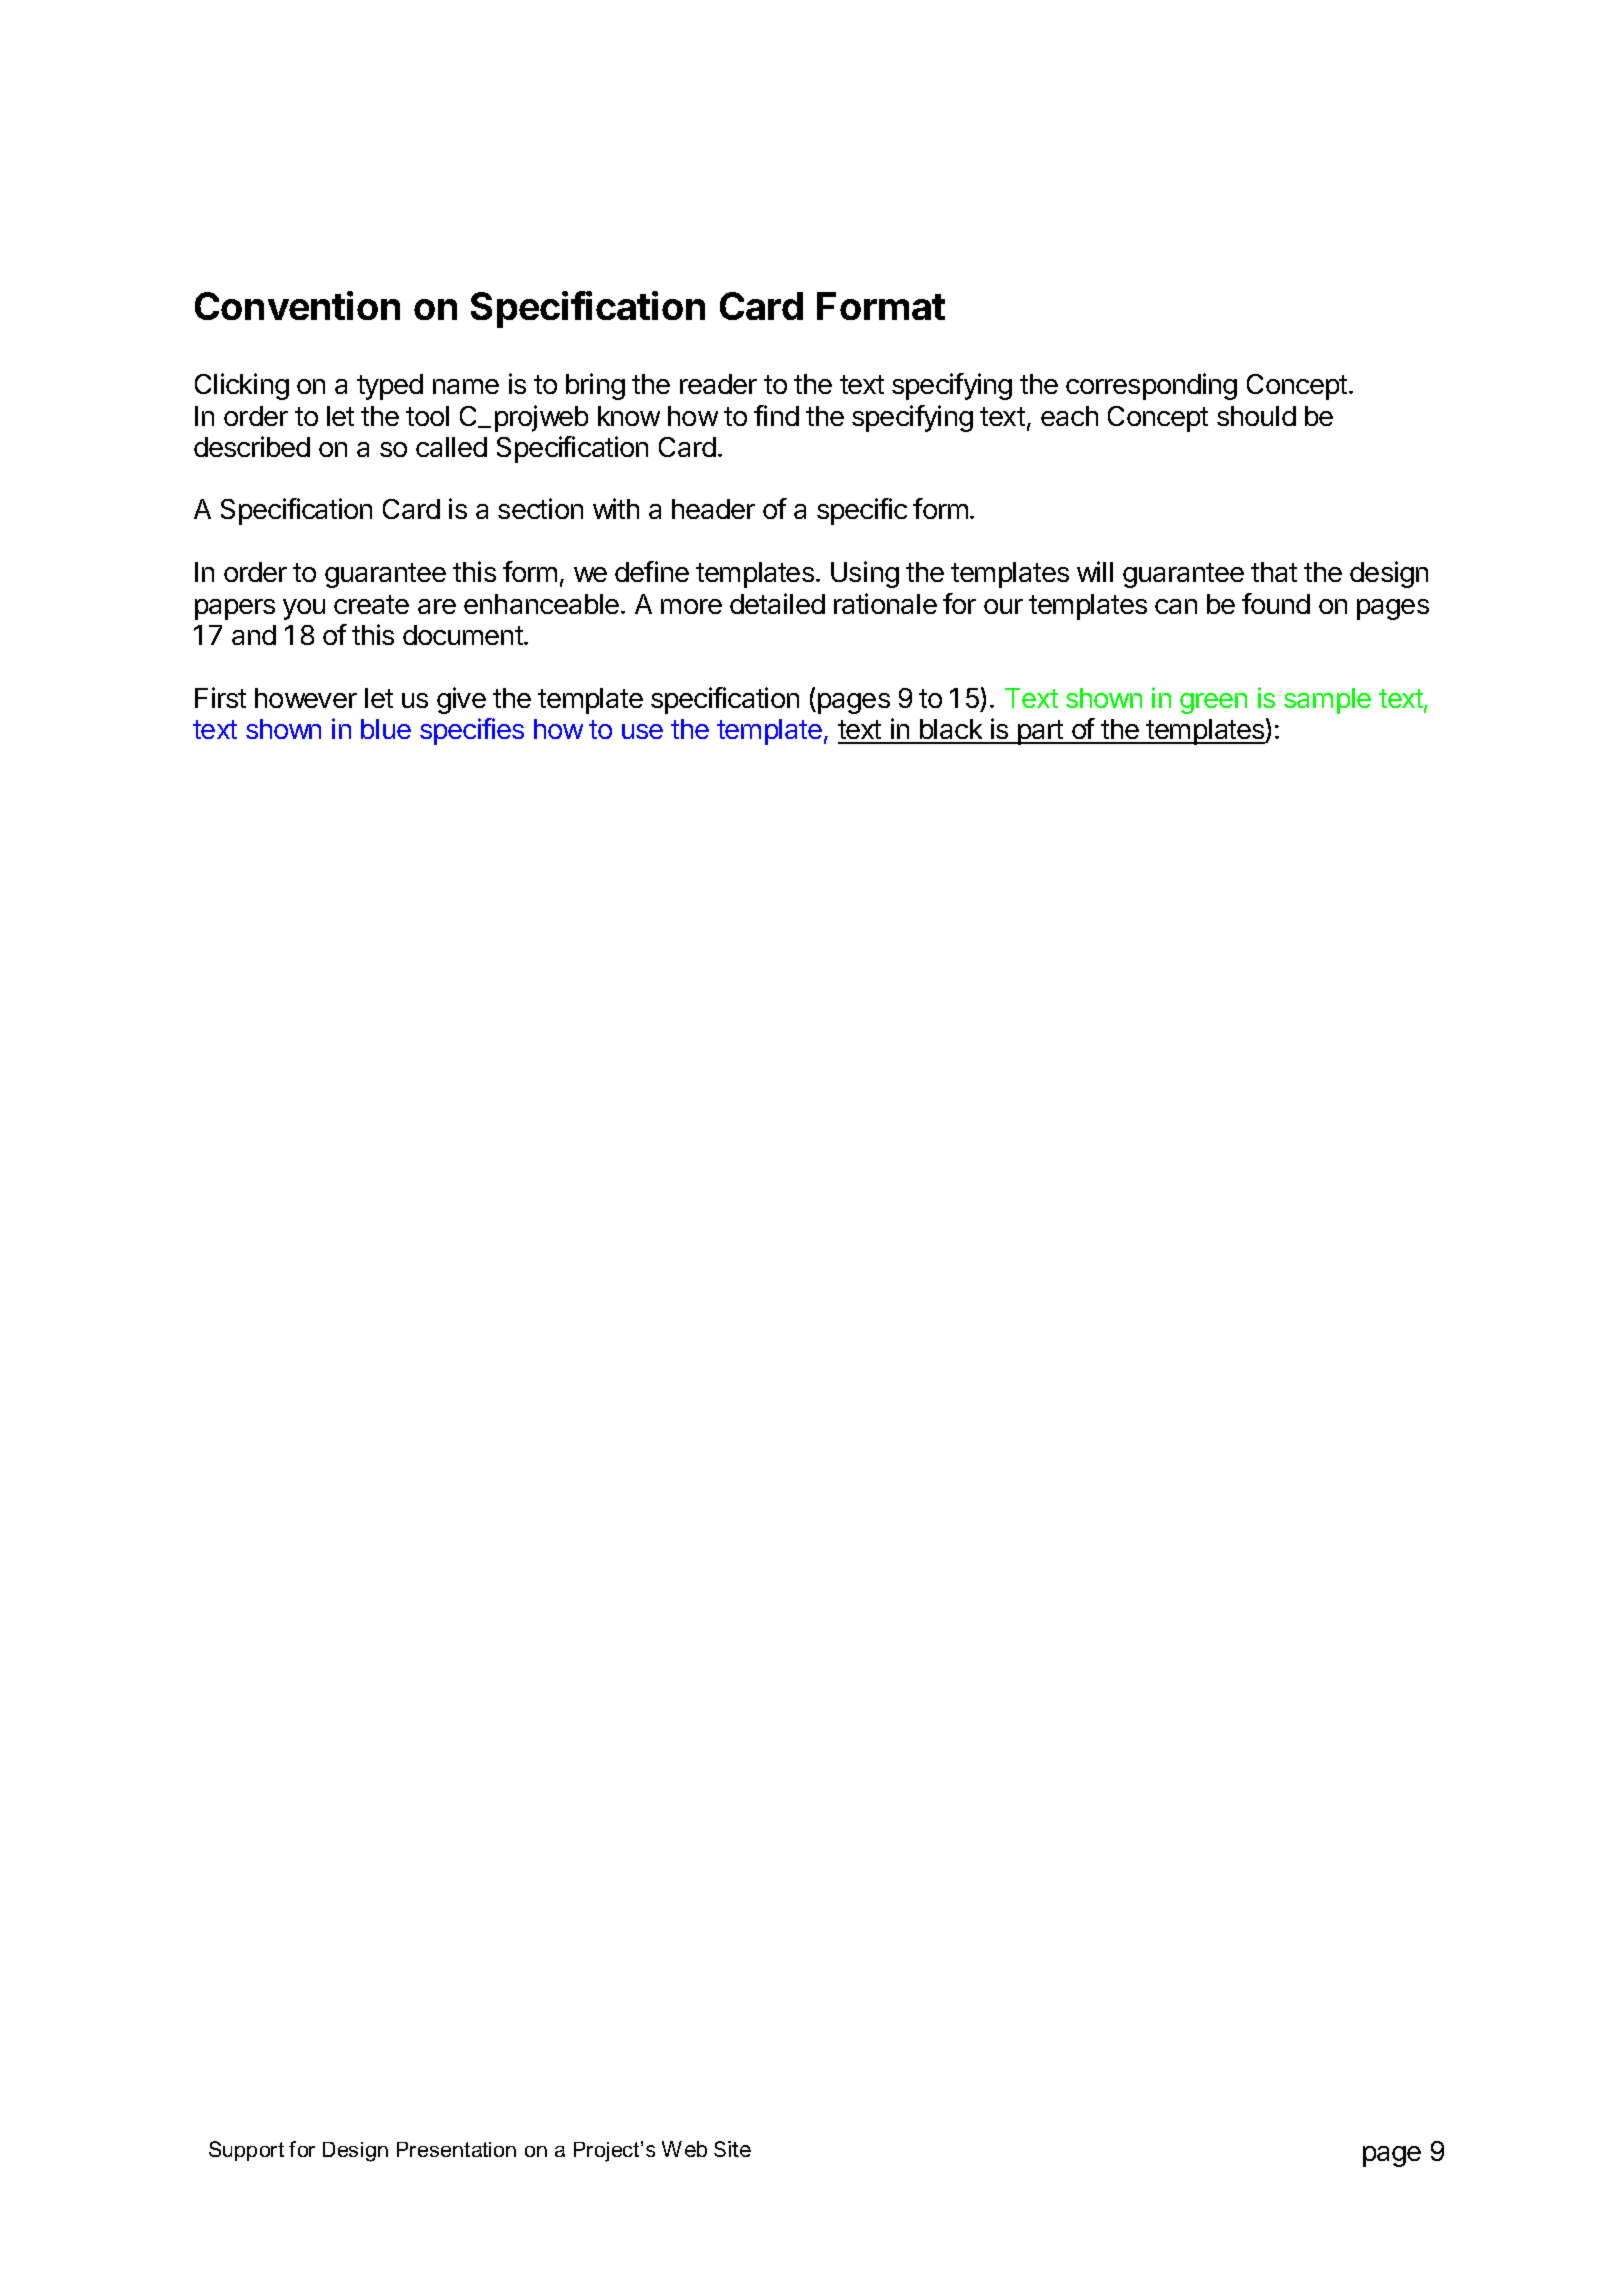 Image resolution: width=1623 pixels, height=2296 pixels. I want to click on part, so click(1040, 732).
